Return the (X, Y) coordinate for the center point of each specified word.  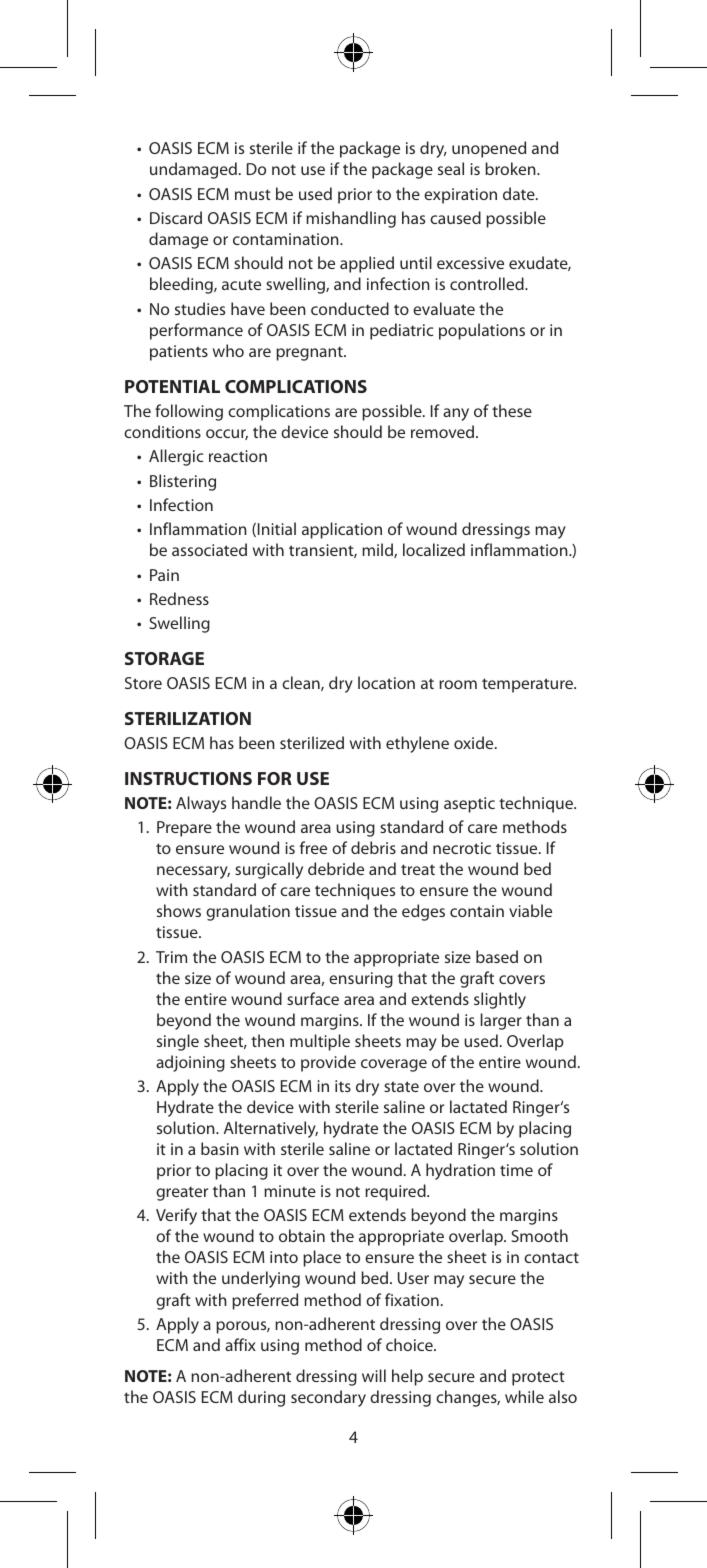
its (343, 1086)
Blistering (183, 482)
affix (240, 1344)
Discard (176, 217)
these (512, 410)
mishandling (351, 219)
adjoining (190, 1063)
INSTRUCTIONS (188, 778)
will (374, 1375)
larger (501, 1021)
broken (511, 168)
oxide (475, 742)
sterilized (312, 742)
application (342, 530)
